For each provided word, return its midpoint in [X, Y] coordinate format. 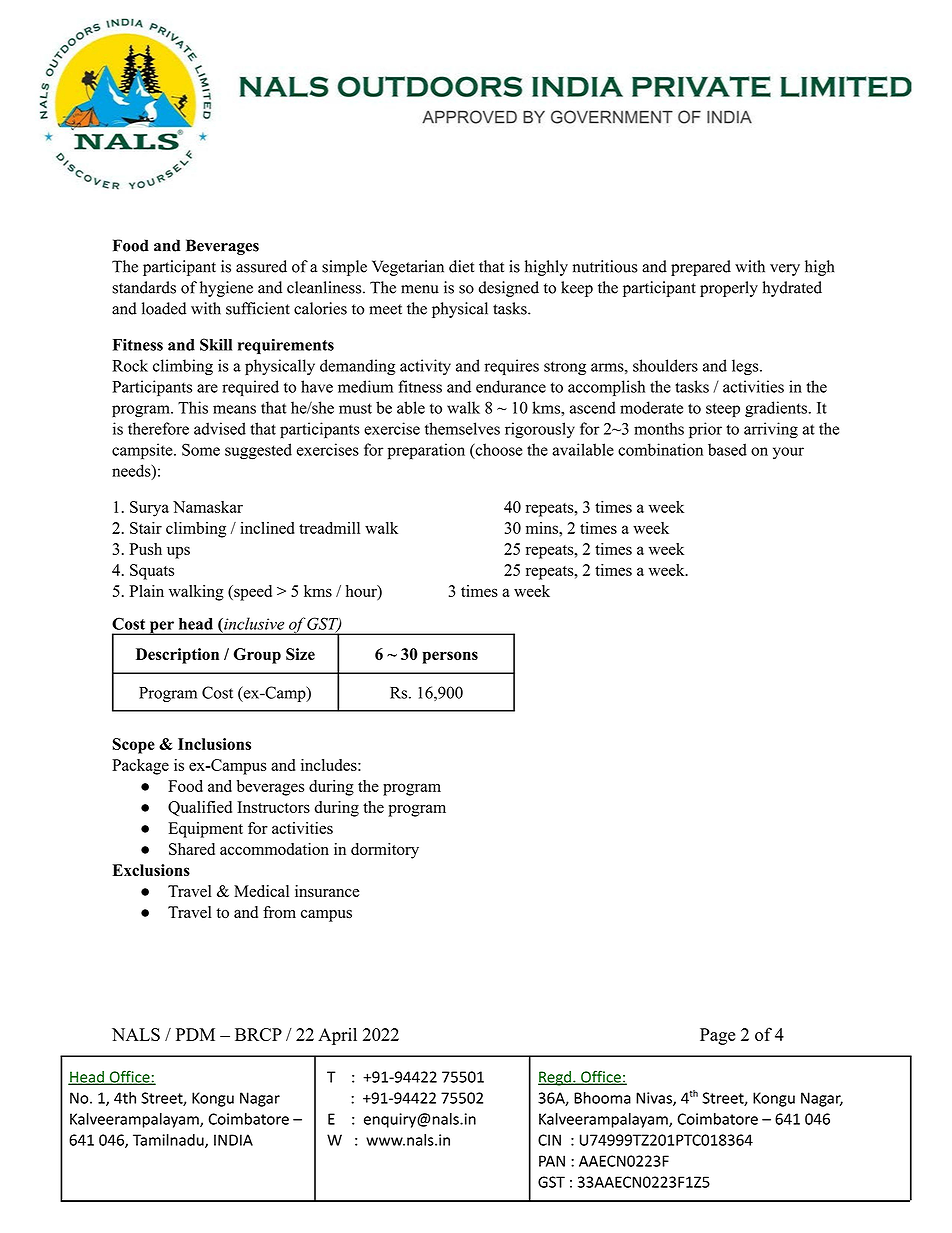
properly [729, 289]
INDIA [233, 1140]
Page [717, 1036]
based [727, 449]
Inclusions [214, 744]
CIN [549, 1140]
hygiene [226, 289]
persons [450, 657]
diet [461, 266]
